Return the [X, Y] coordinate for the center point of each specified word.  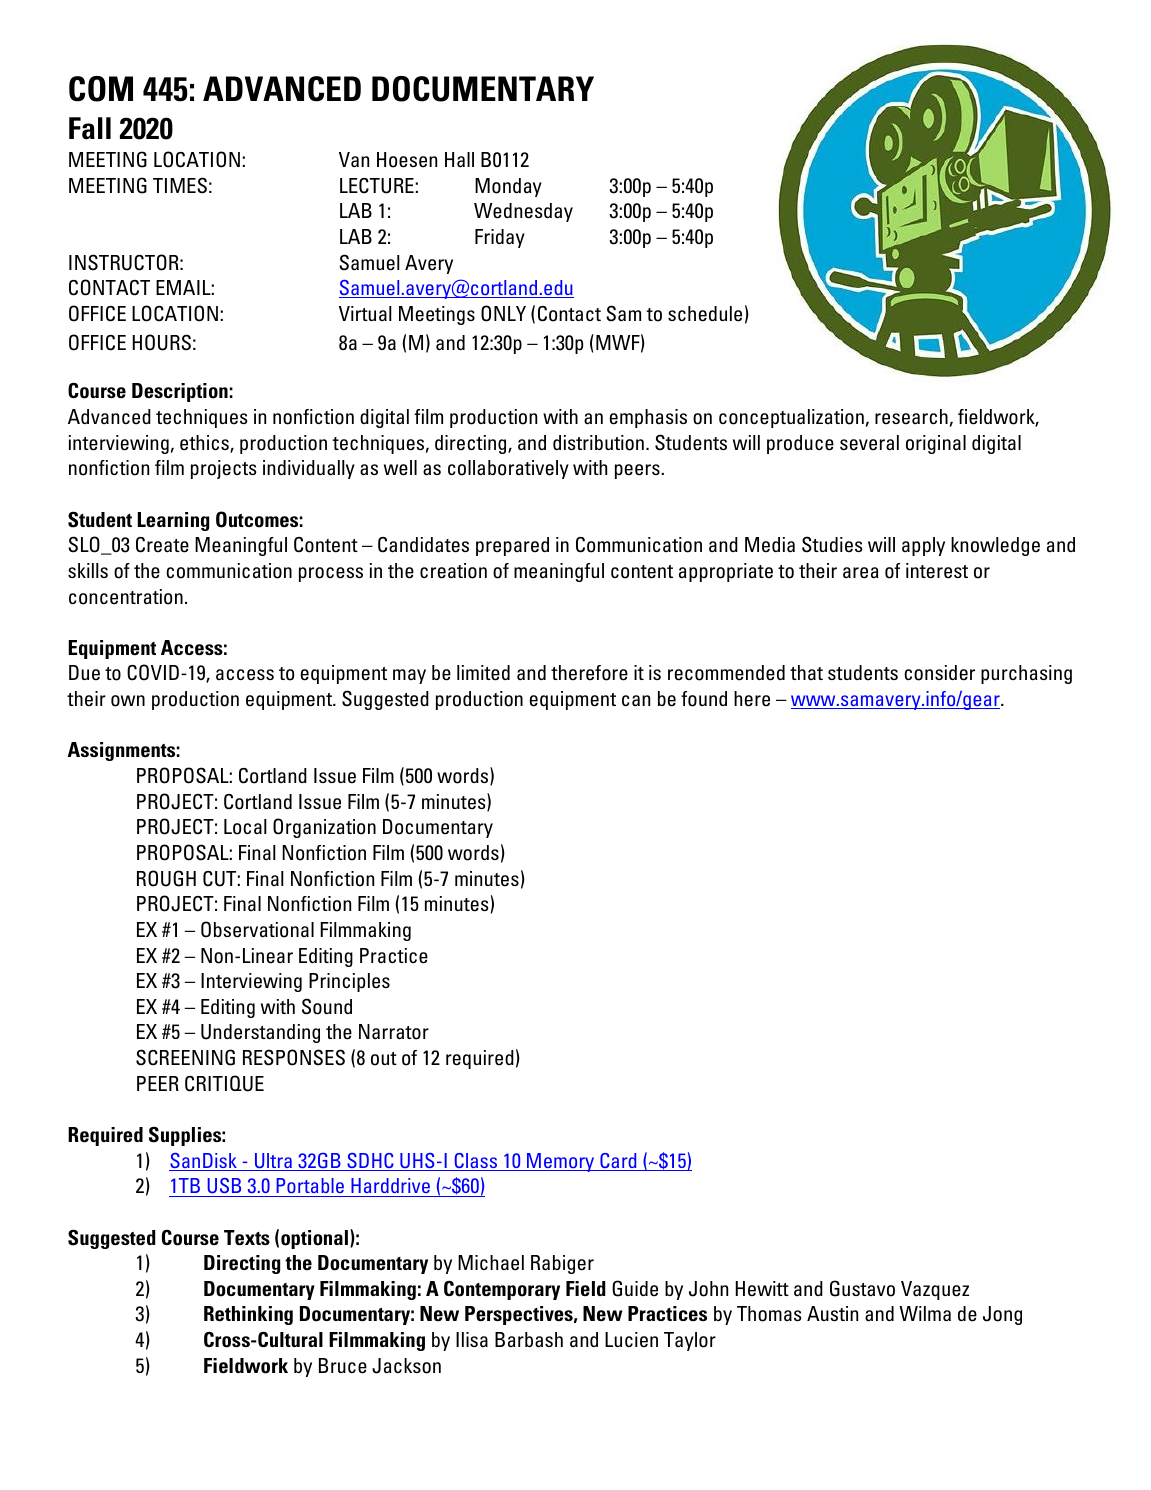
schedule [705, 314]
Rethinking [248, 1315]
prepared [512, 546]
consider [939, 673]
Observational [257, 929]
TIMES [180, 185]
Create [162, 545]
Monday [508, 187]
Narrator [394, 1032]
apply [923, 546]
